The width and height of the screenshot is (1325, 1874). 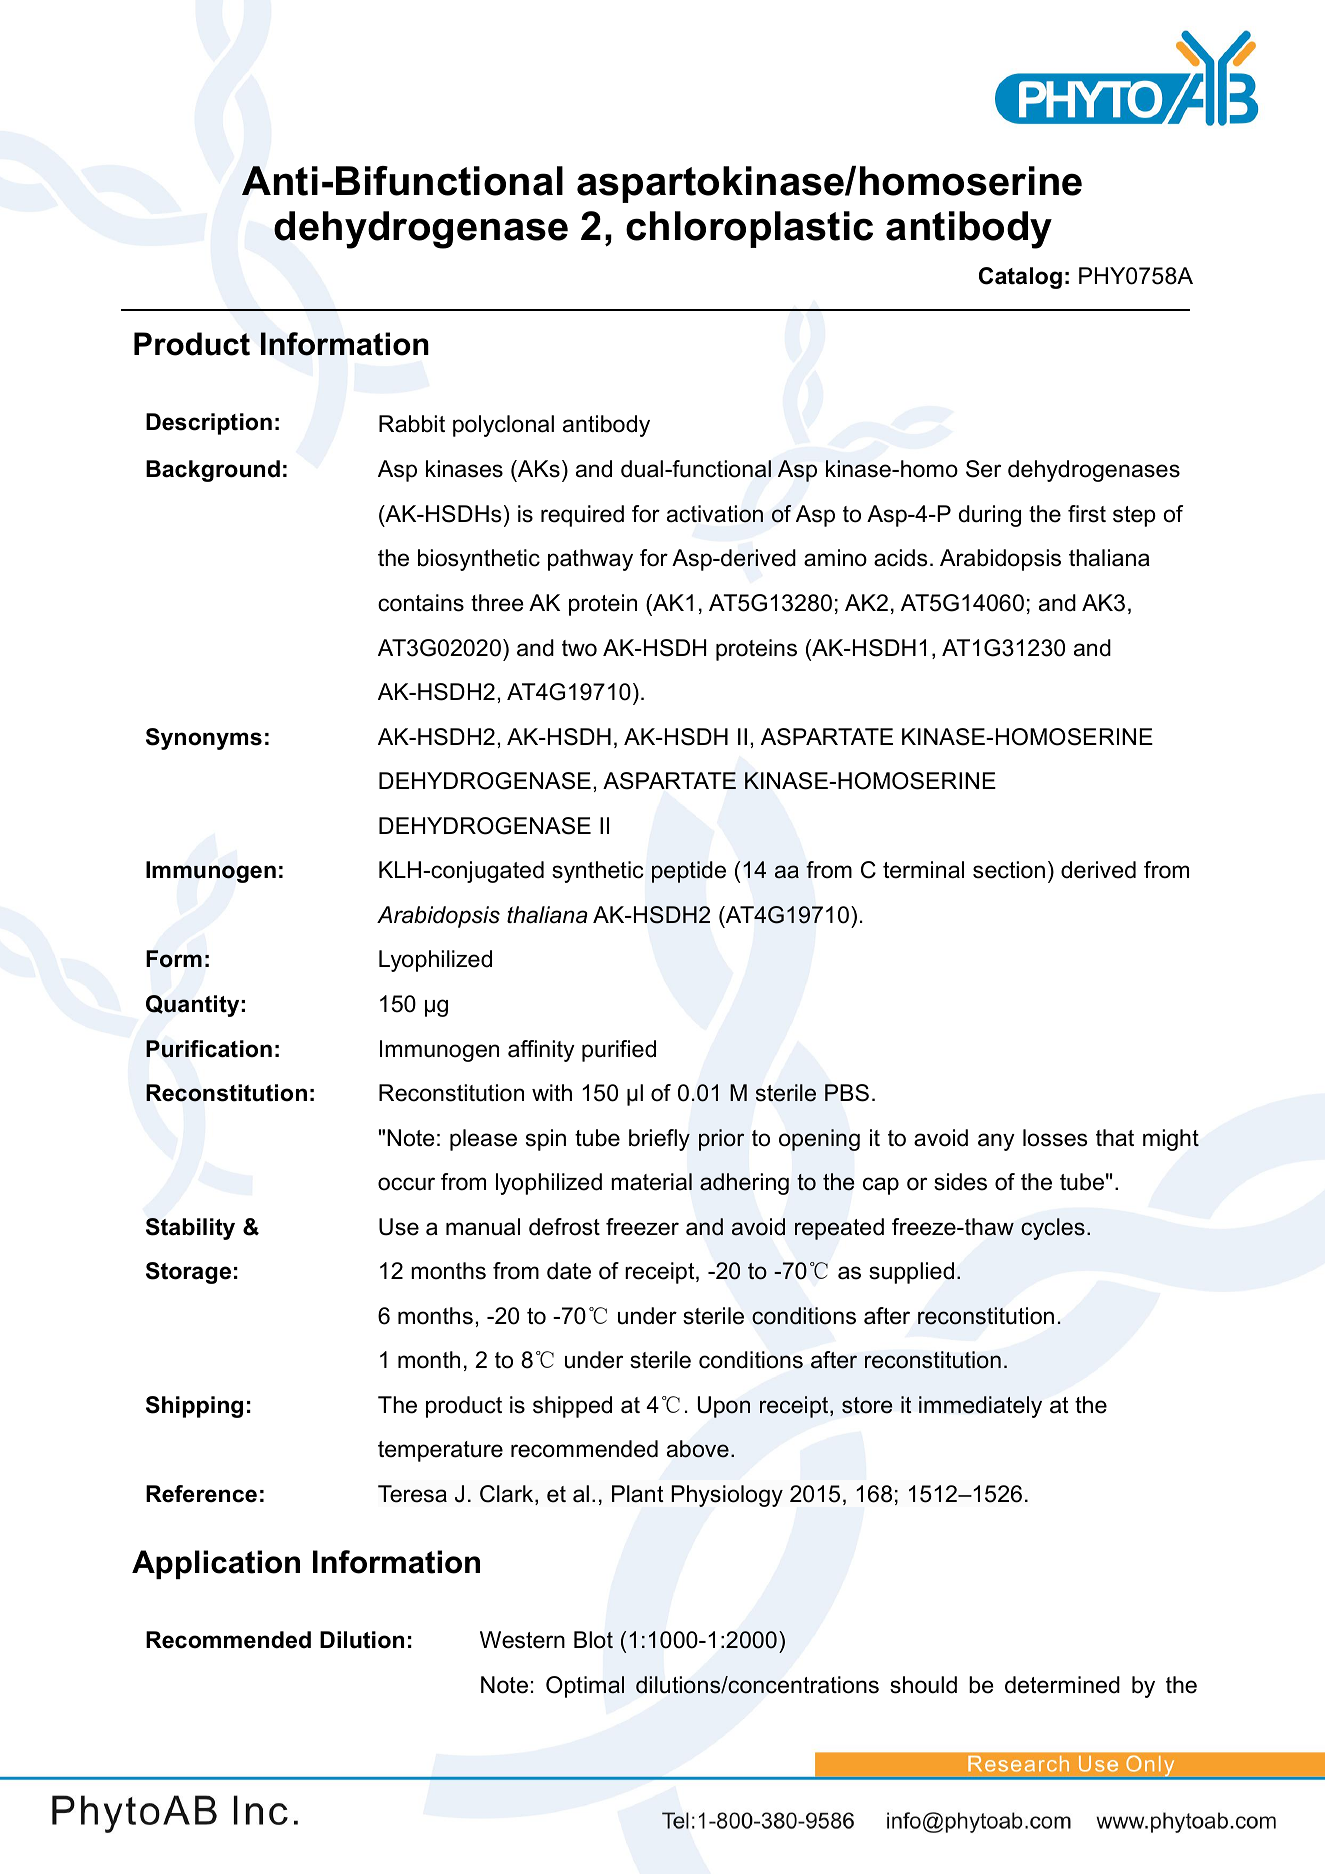 What do you see at coordinates (1053, 1229) in the screenshot?
I see `cycles` at bounding box center [1053, 1229].
